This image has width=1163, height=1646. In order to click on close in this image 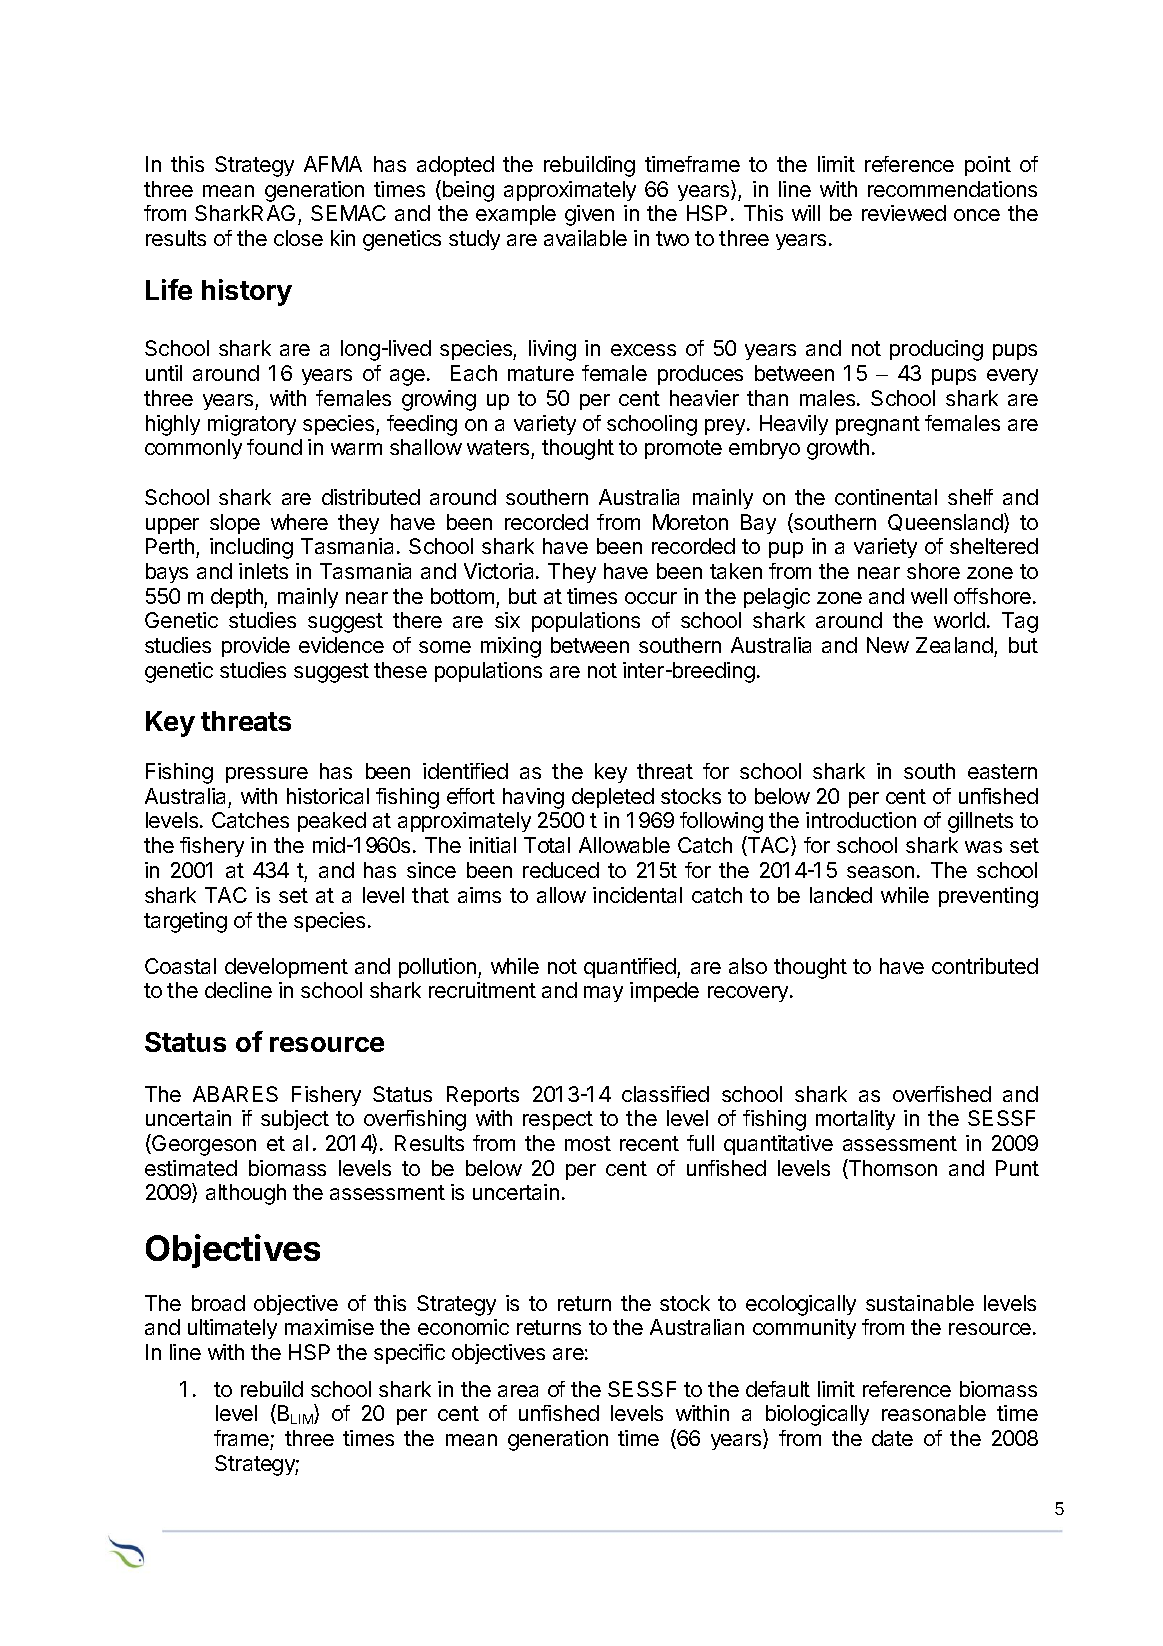, I will do `click(298, 238)`.
